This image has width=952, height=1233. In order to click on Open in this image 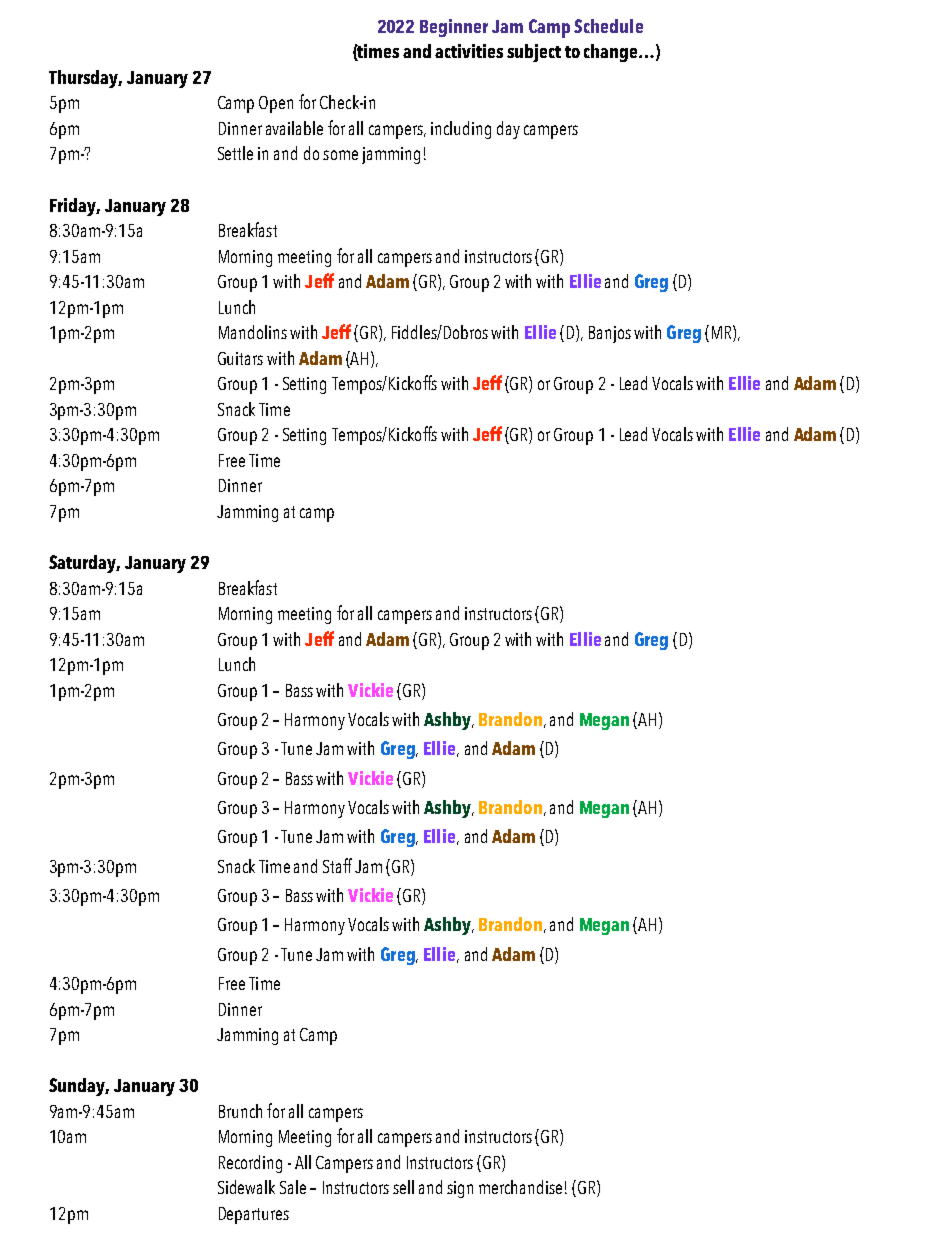, I will do `click(276, 104)`.
